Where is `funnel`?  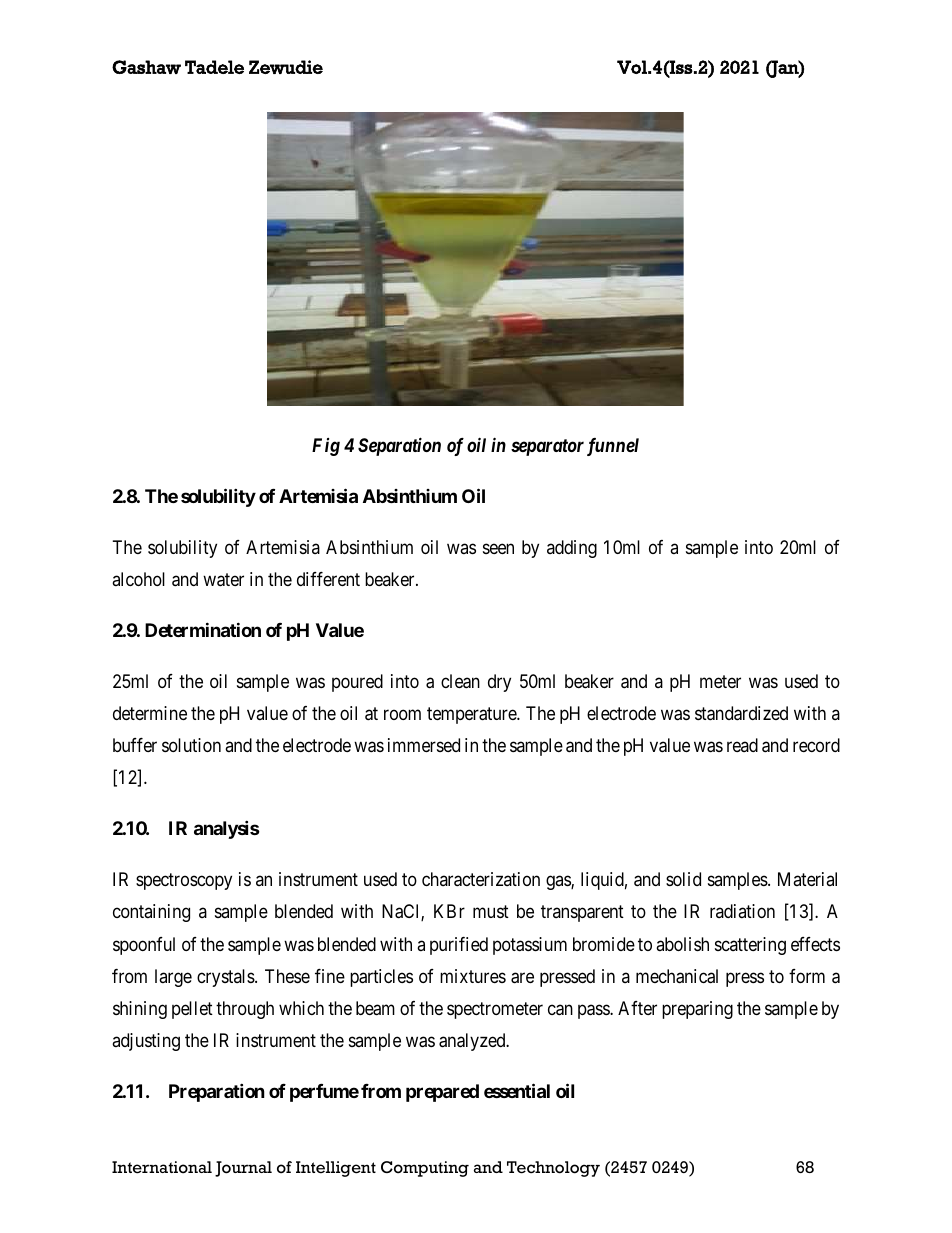 funnel is located at coordinates (613, 447).
